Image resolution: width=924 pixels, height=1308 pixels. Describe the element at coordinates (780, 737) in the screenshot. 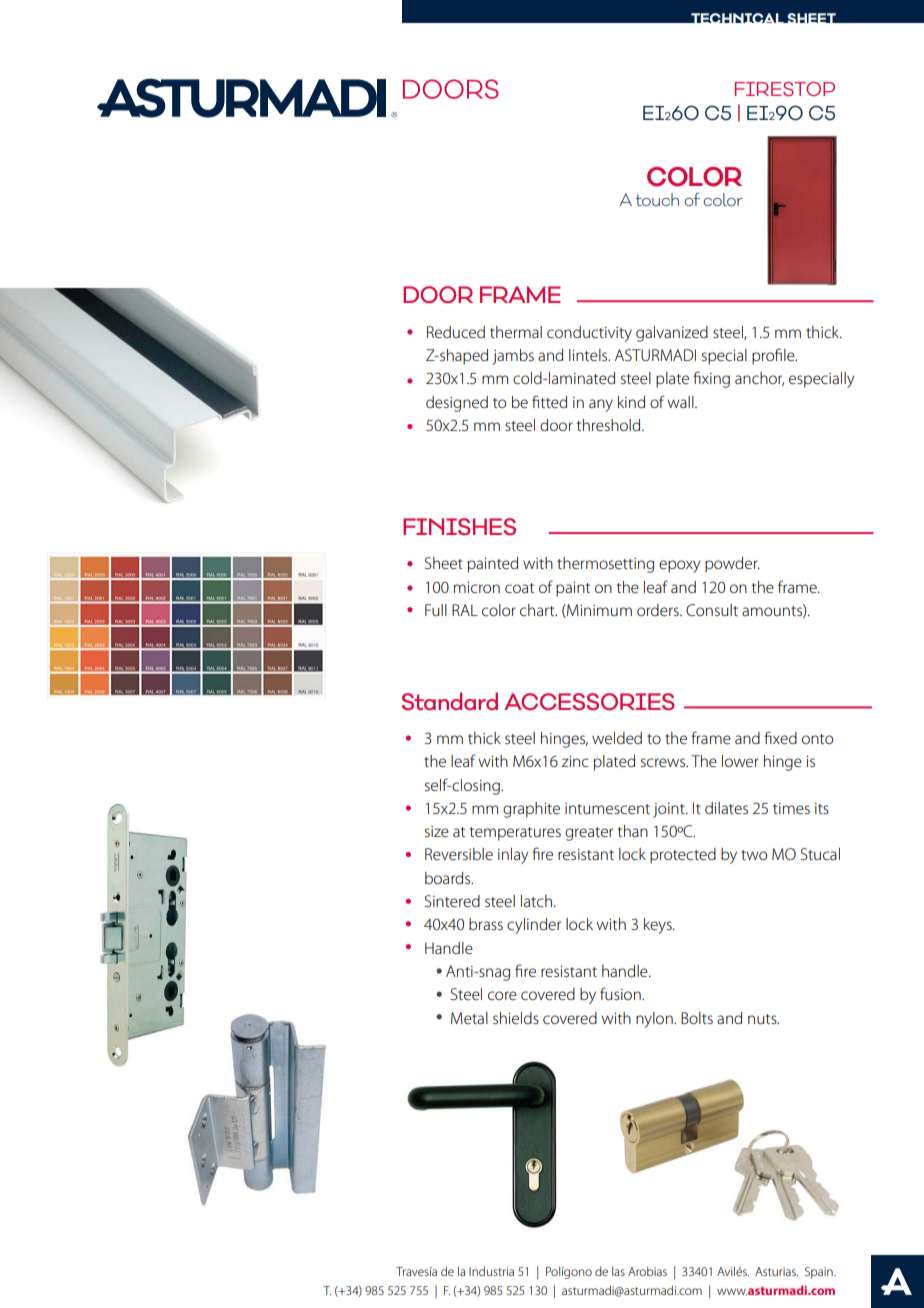

I see `fixed` at that location.
